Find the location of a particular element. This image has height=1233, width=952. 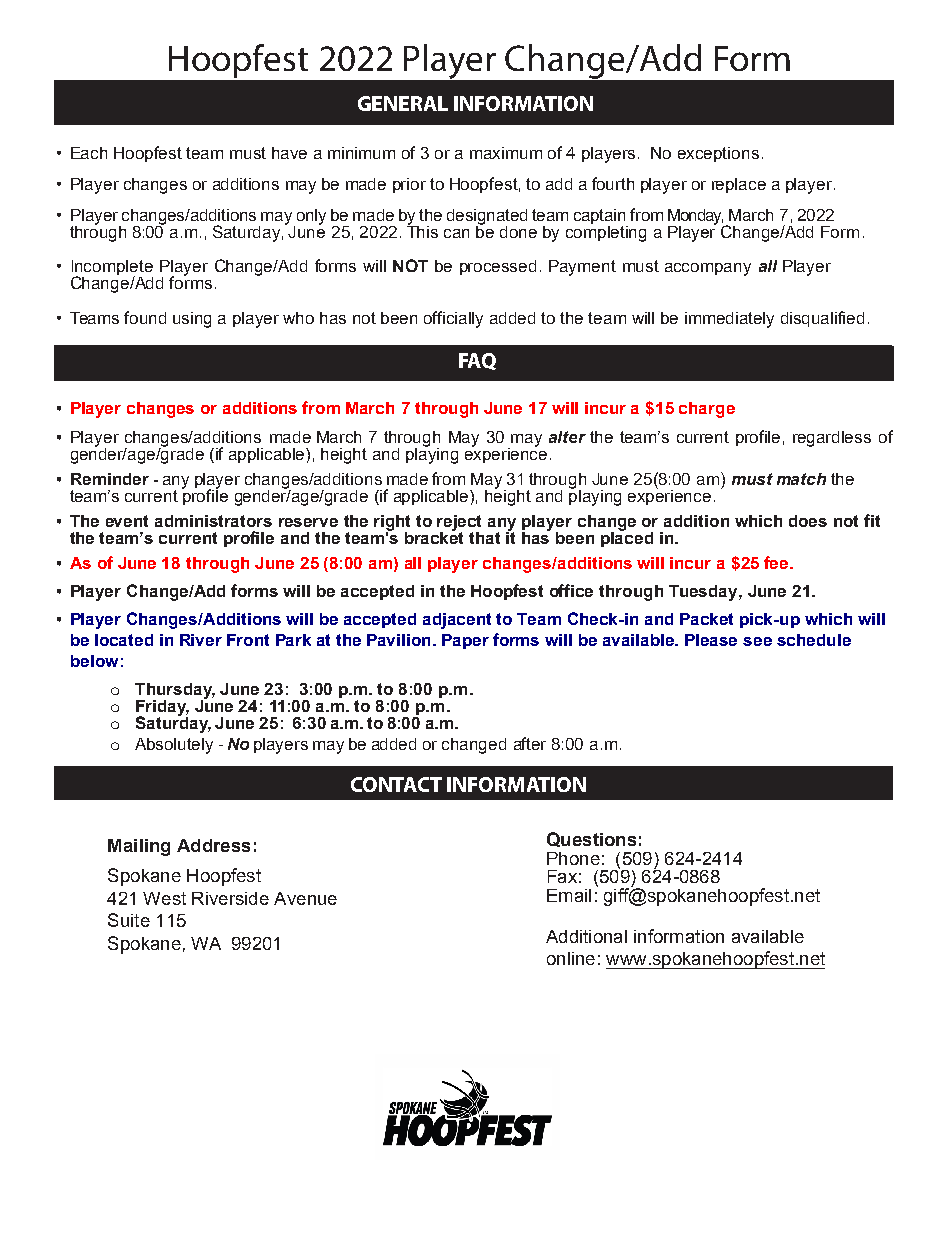

exceptions is located at coordinates (718, 154).
